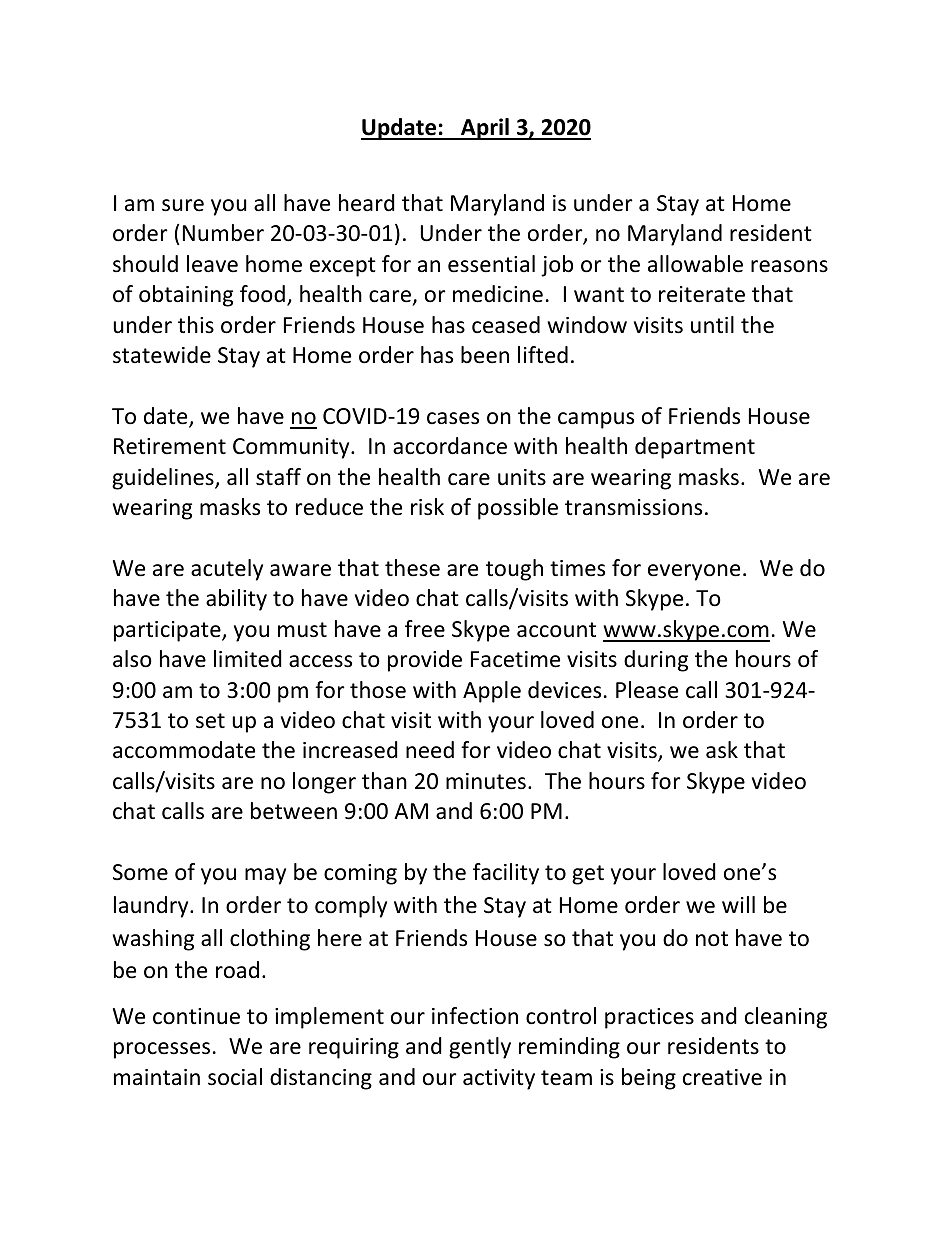 This document has width=952, height=1233. I want to click on allowable, so click(695, 264).
